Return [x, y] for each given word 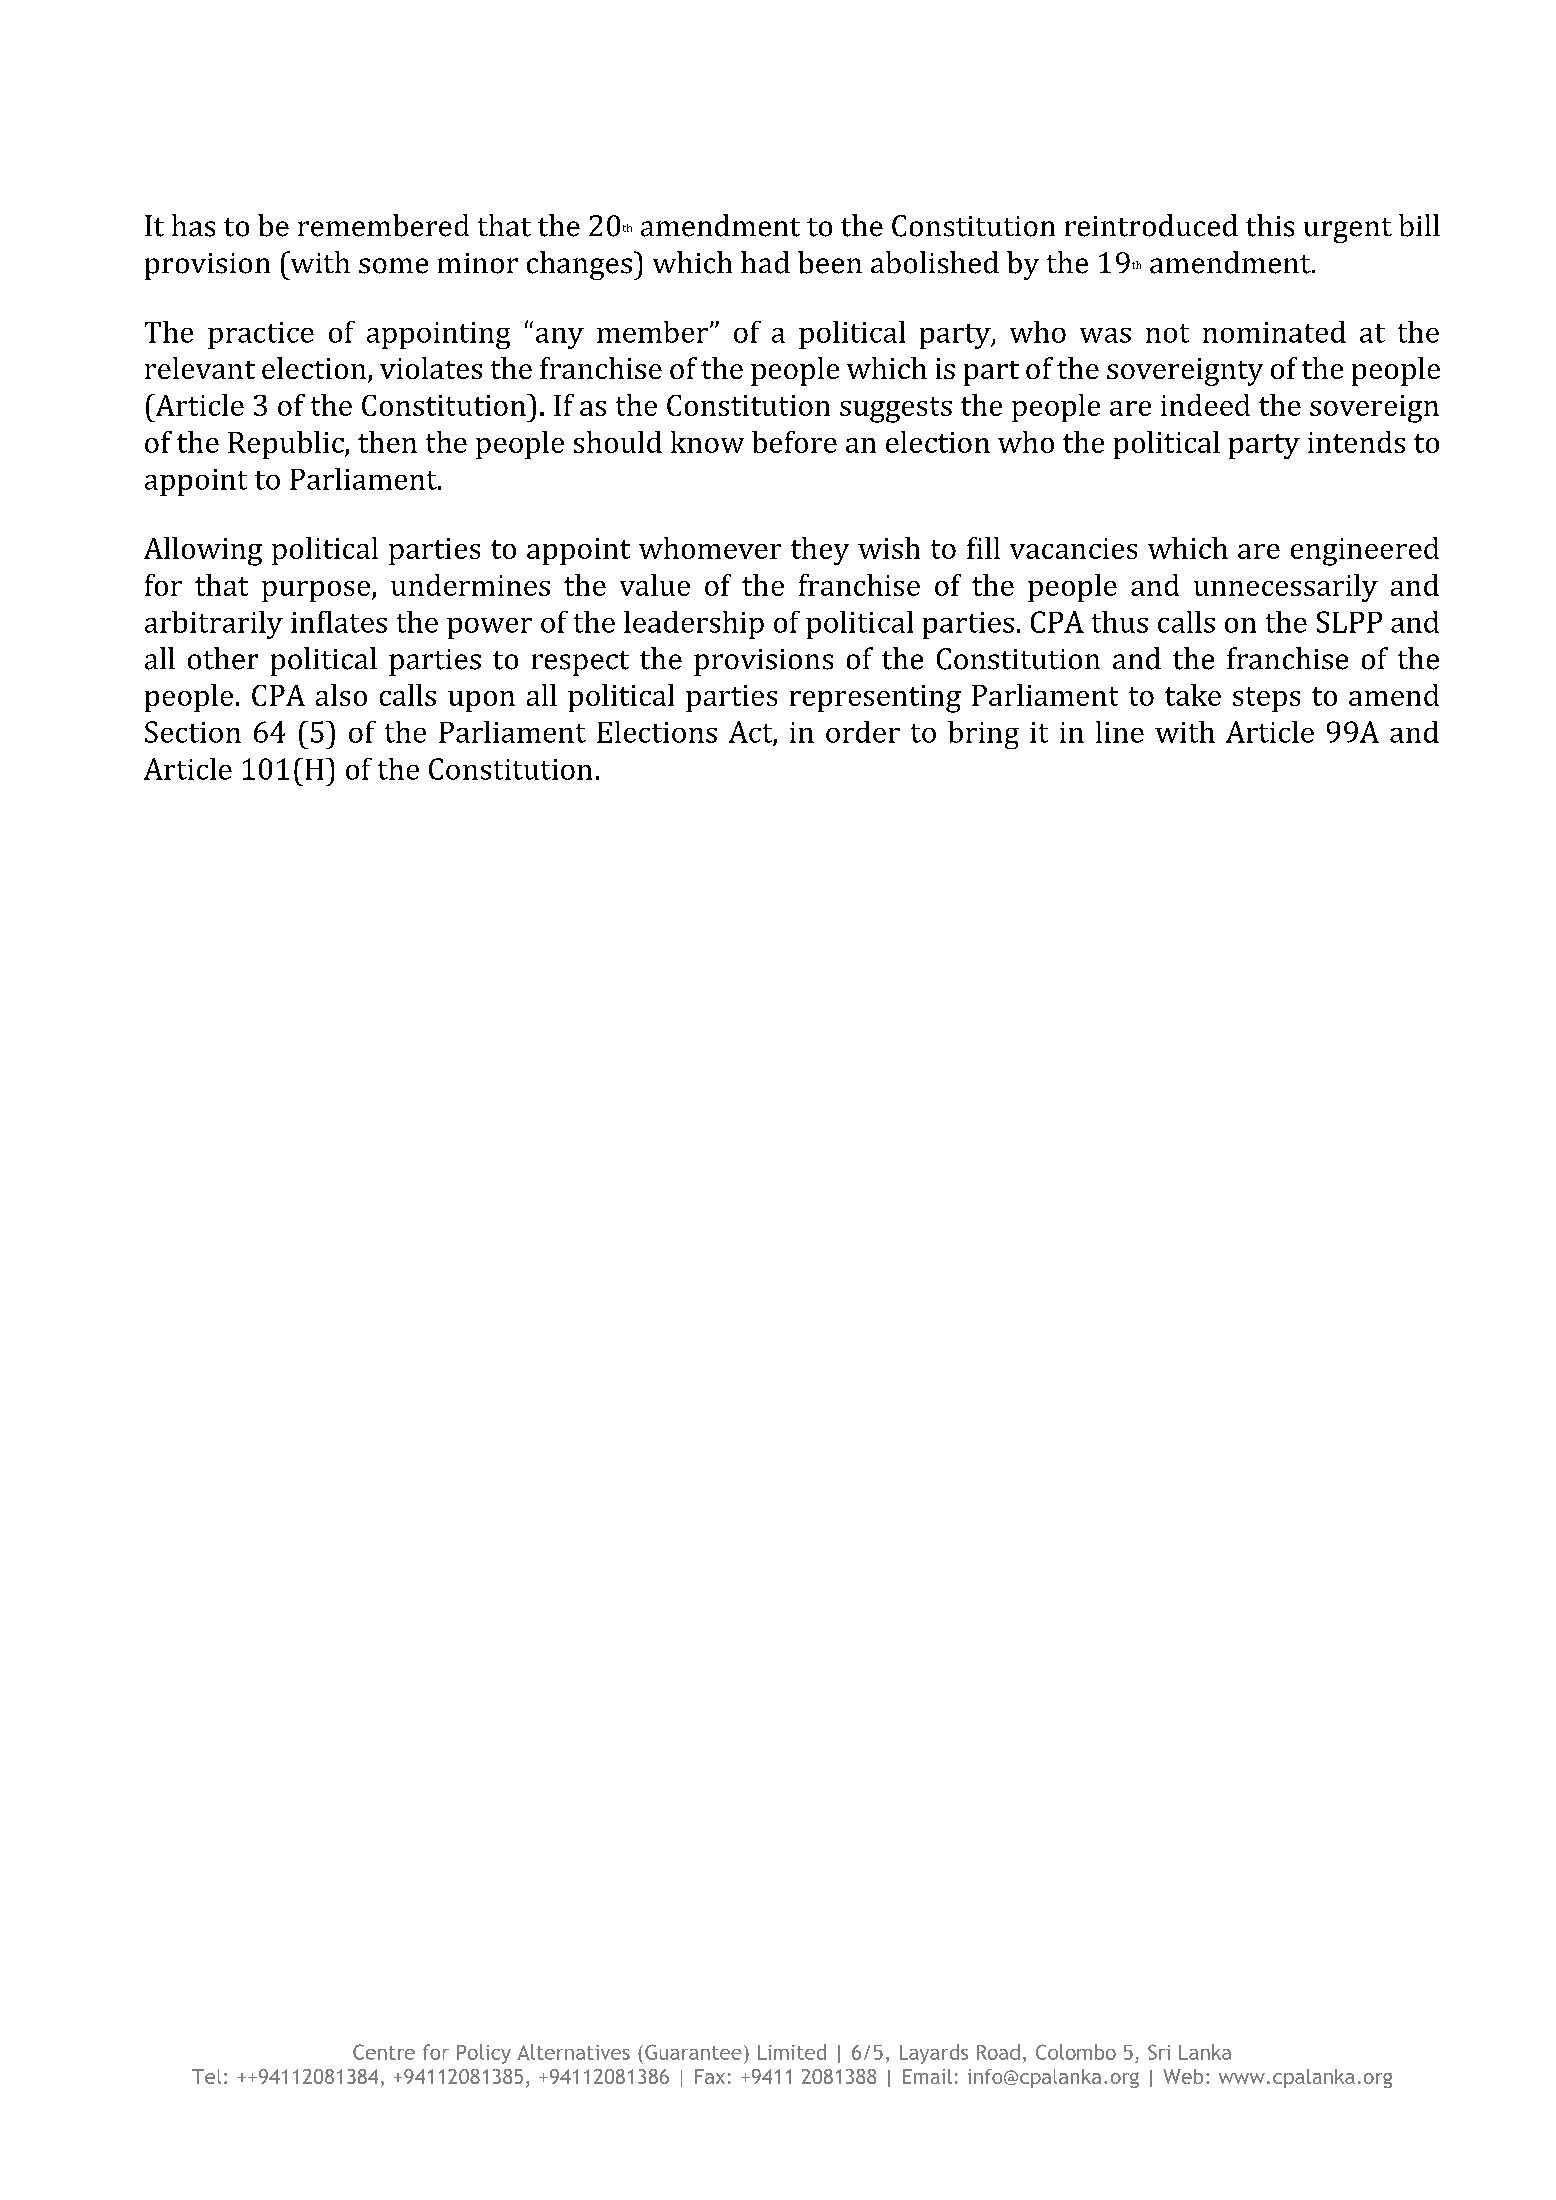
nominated [1274, 332]
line [1120, 732]
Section [193, 732]
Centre [384, 2052]
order [863, 732]
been [830, 262]
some [393, 266]
